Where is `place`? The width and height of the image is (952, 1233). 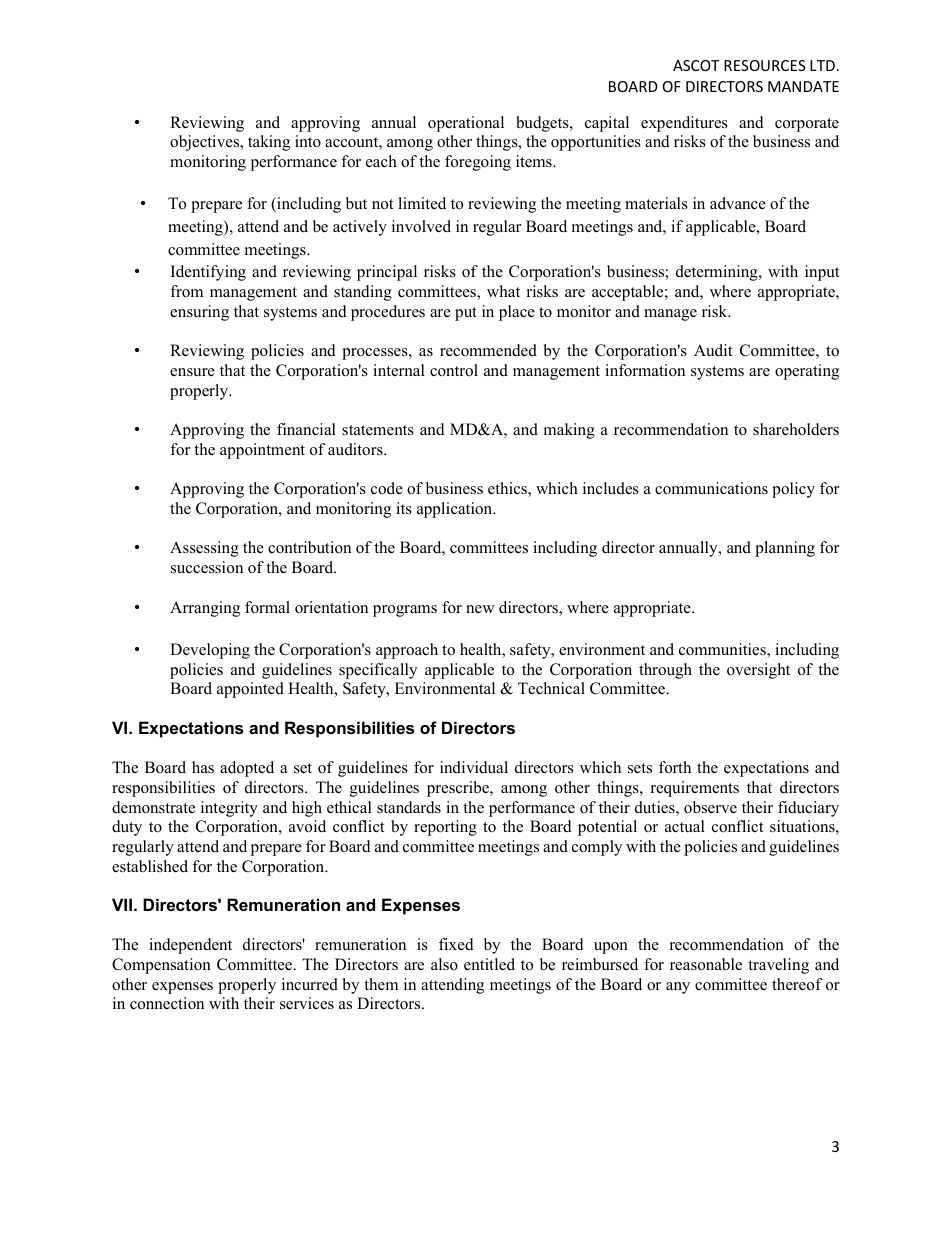 place is located at coordinates (517, 313).
